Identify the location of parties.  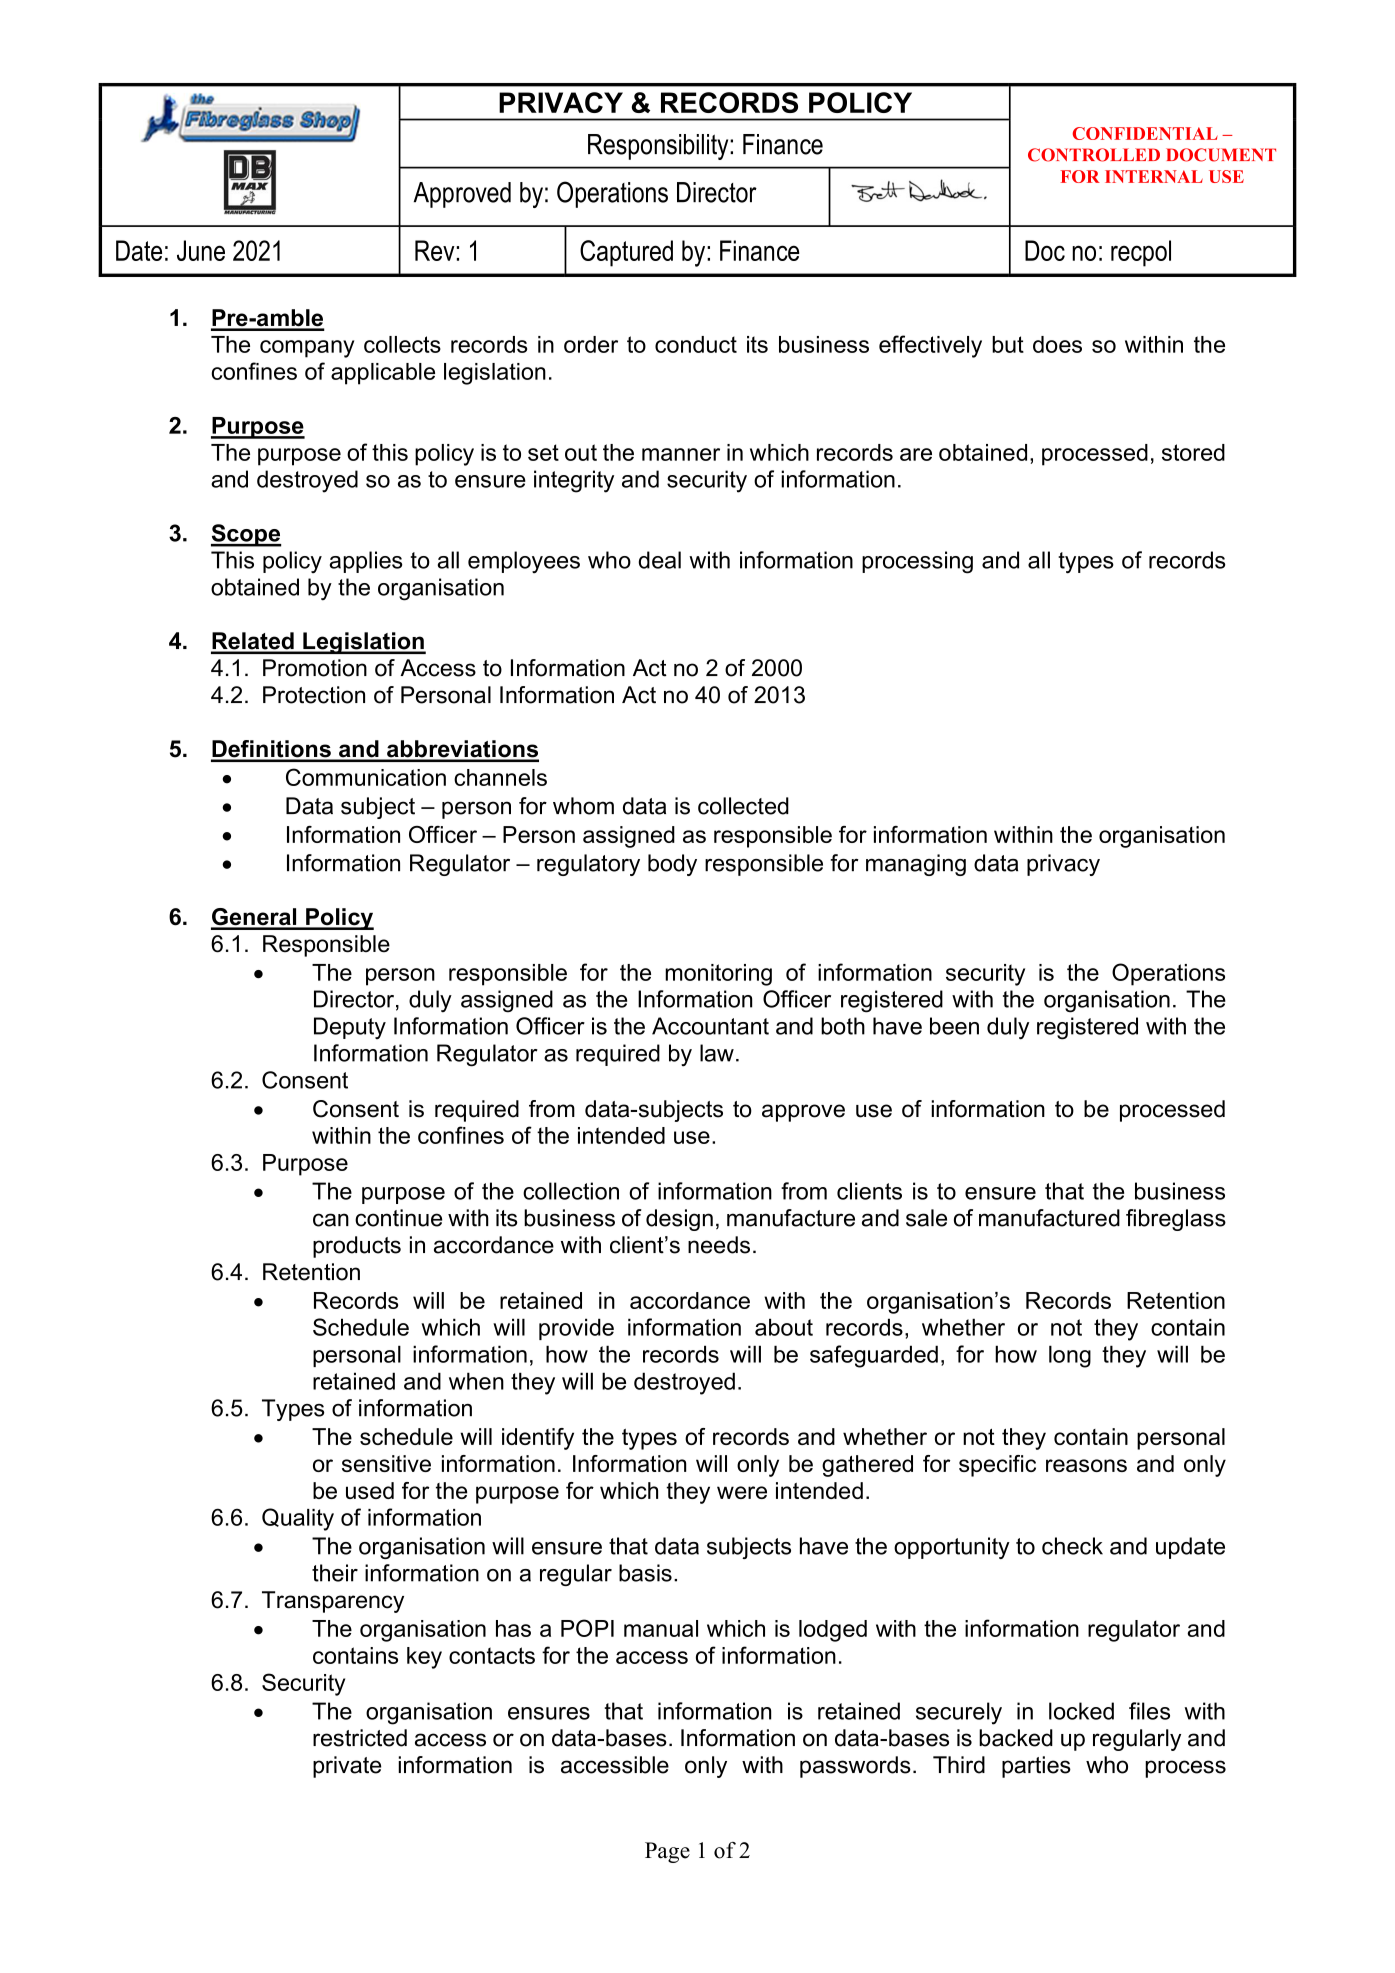
(1036, 1767).
